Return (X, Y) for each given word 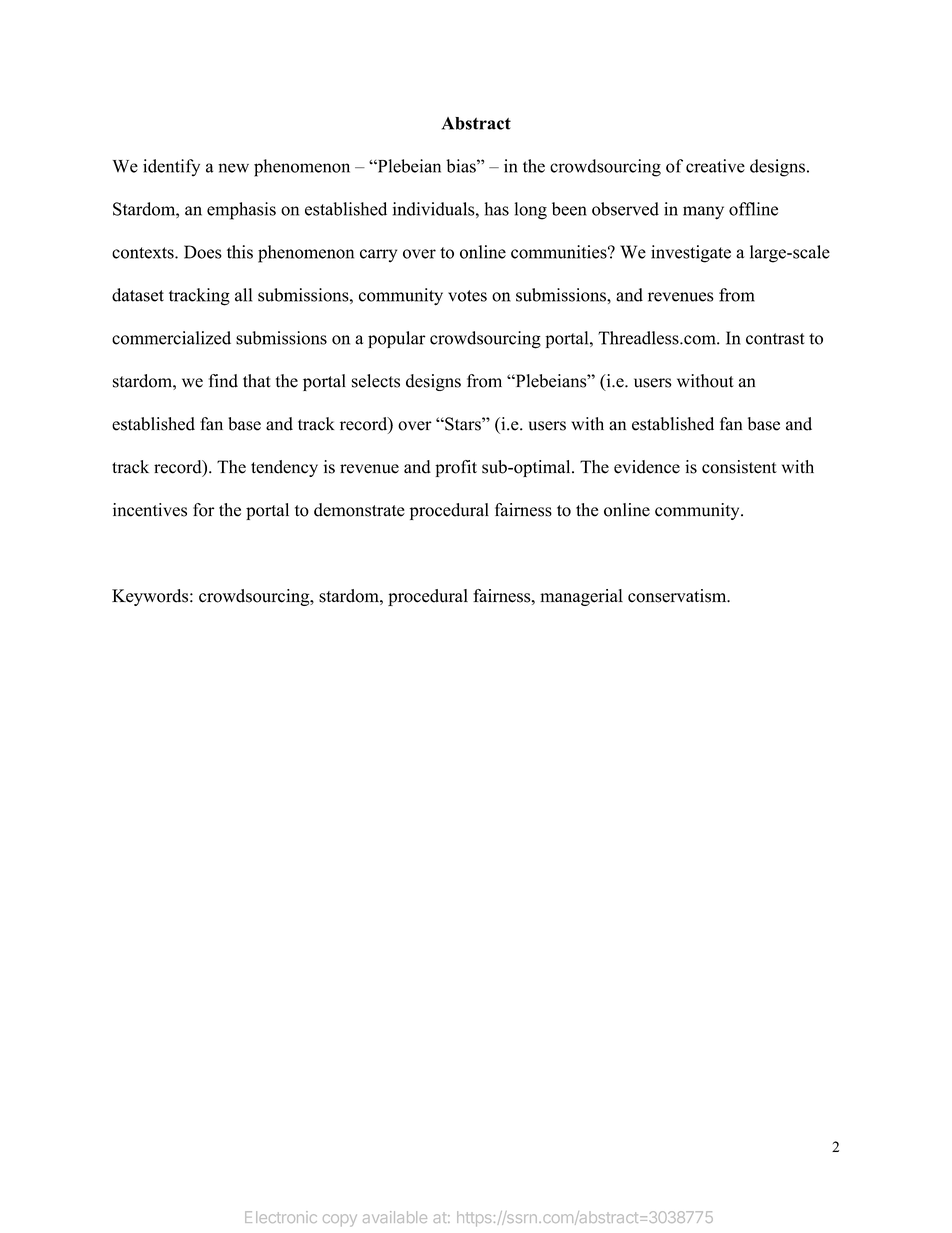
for (203, 510)
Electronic (281, 1217)
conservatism (678, 596)
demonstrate (359, 510)
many (703, 213)
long (531, 211)
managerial (581, 597)
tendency (284, 468)
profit (456, 468)
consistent (739, 467)
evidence (647, 467)
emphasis (241, 211)
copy (340, 1220)
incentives (150, 510)
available (395, 1217)
